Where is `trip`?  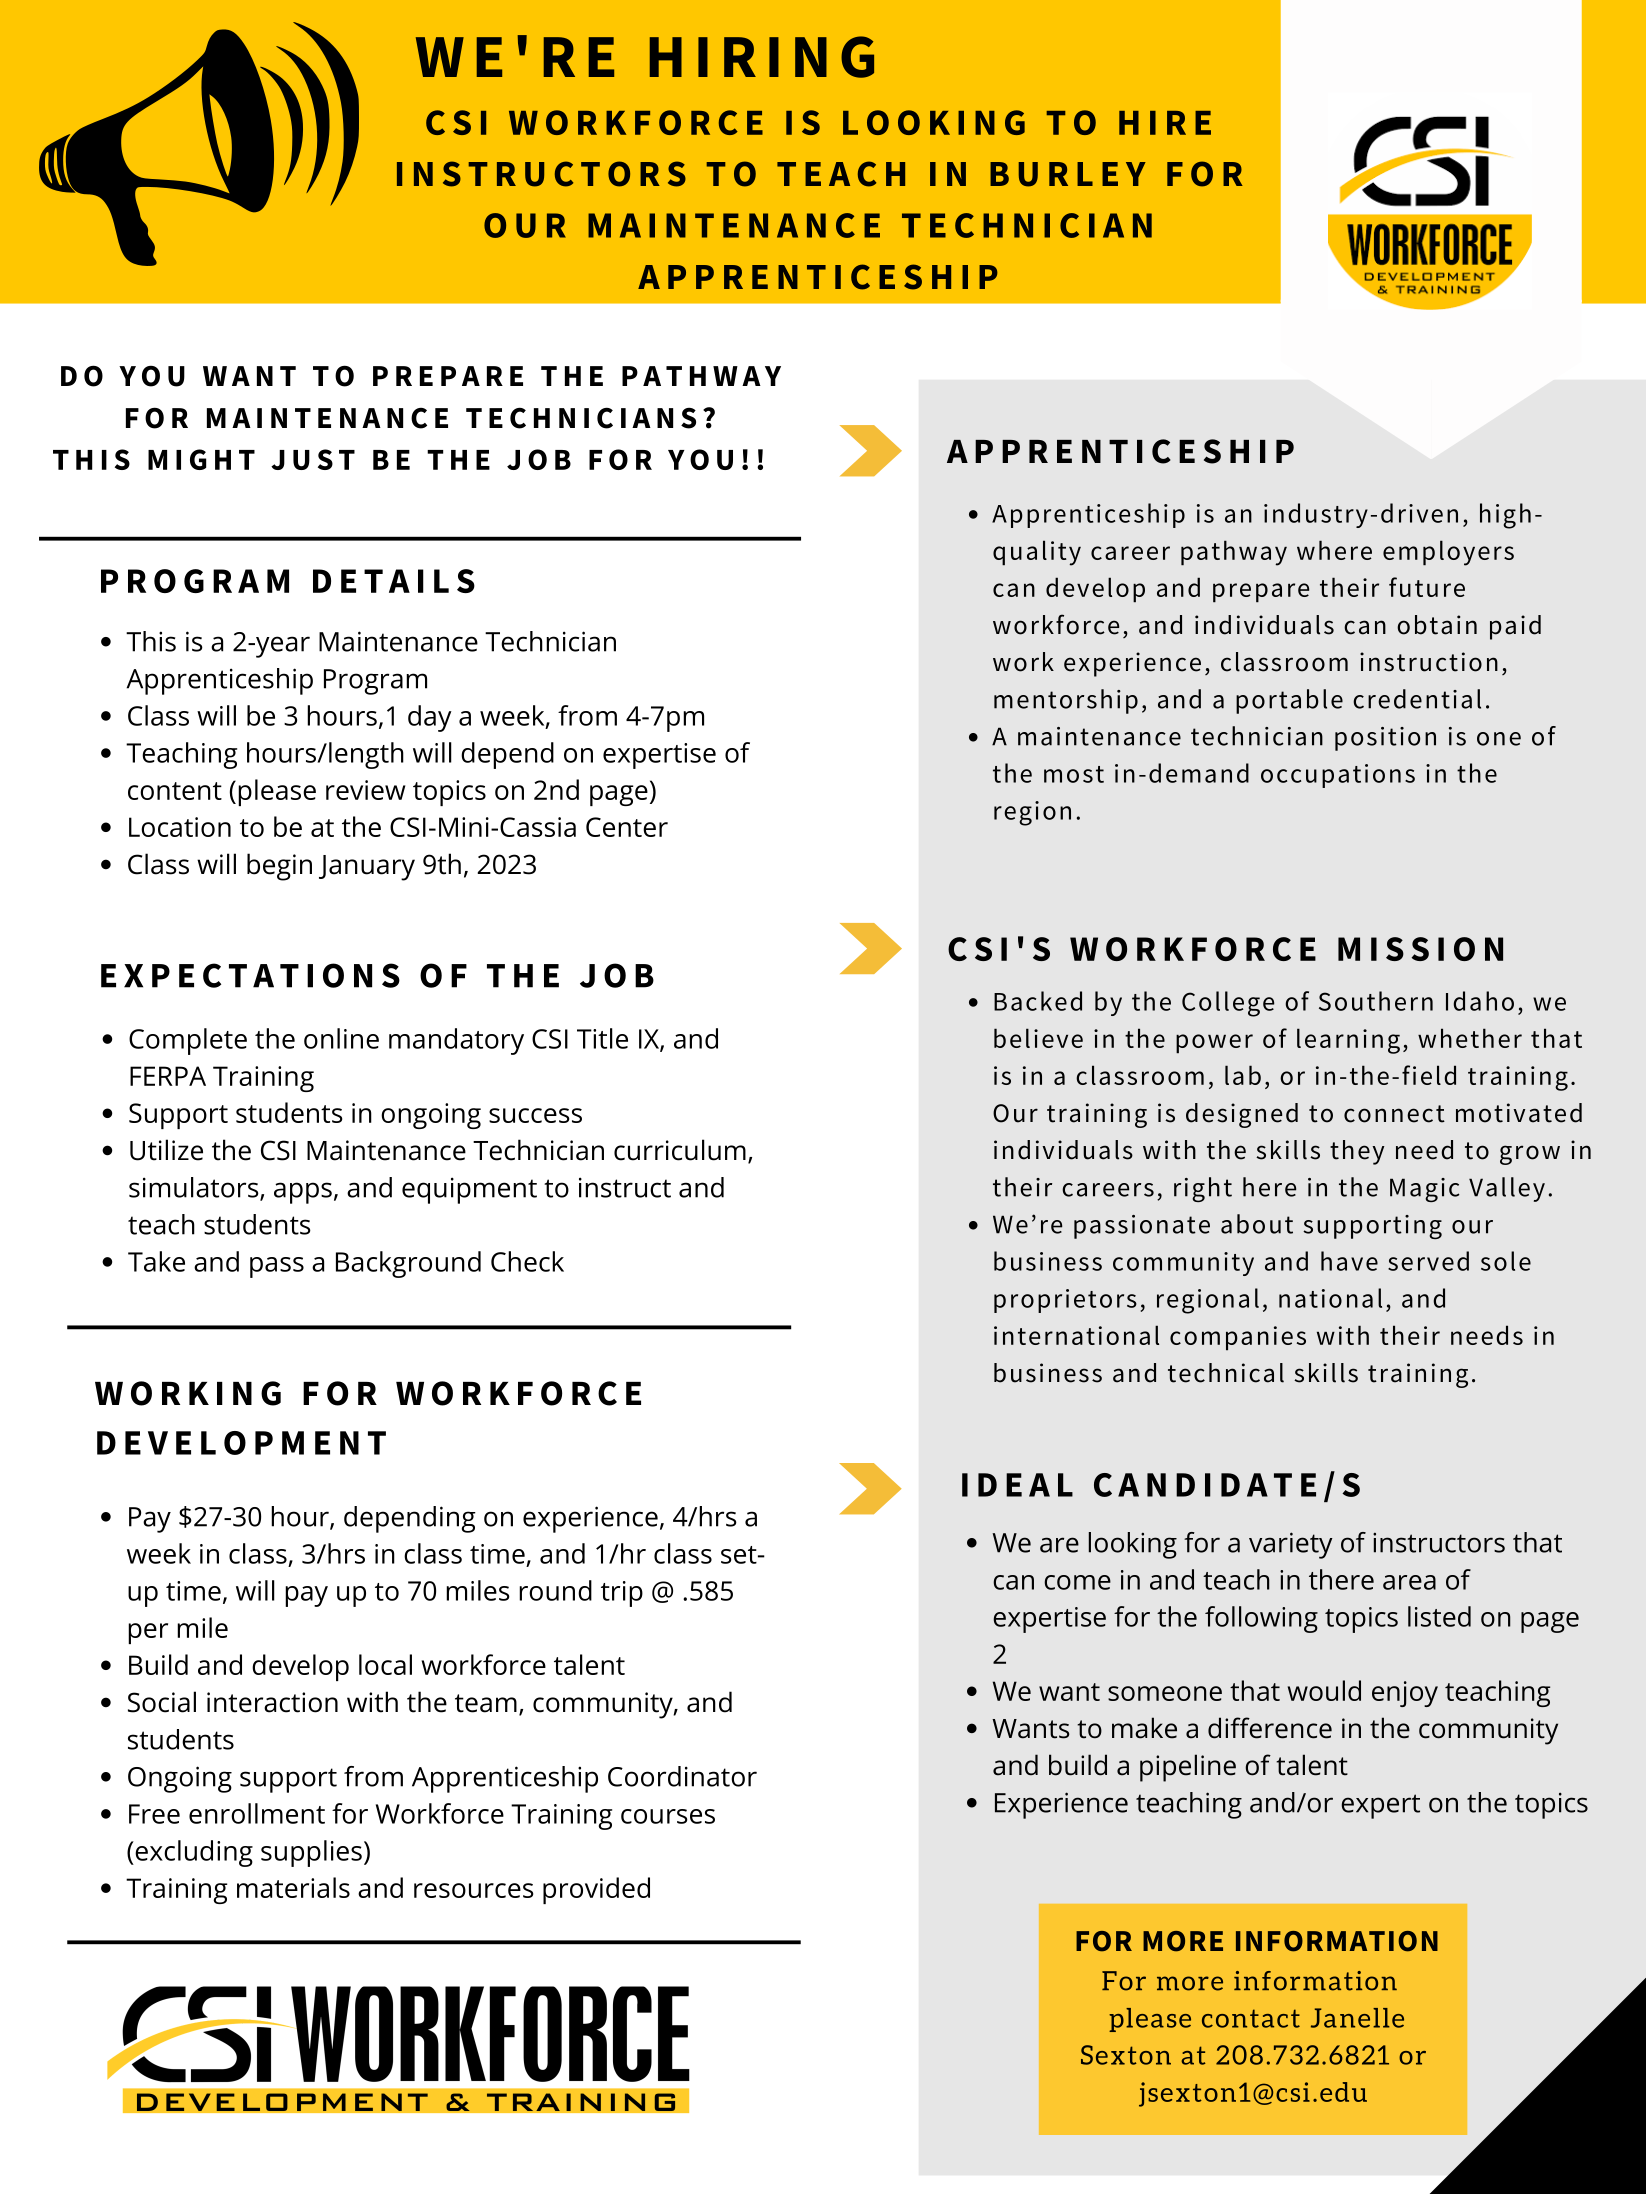
trip is located at coordinates (622, 1594).
